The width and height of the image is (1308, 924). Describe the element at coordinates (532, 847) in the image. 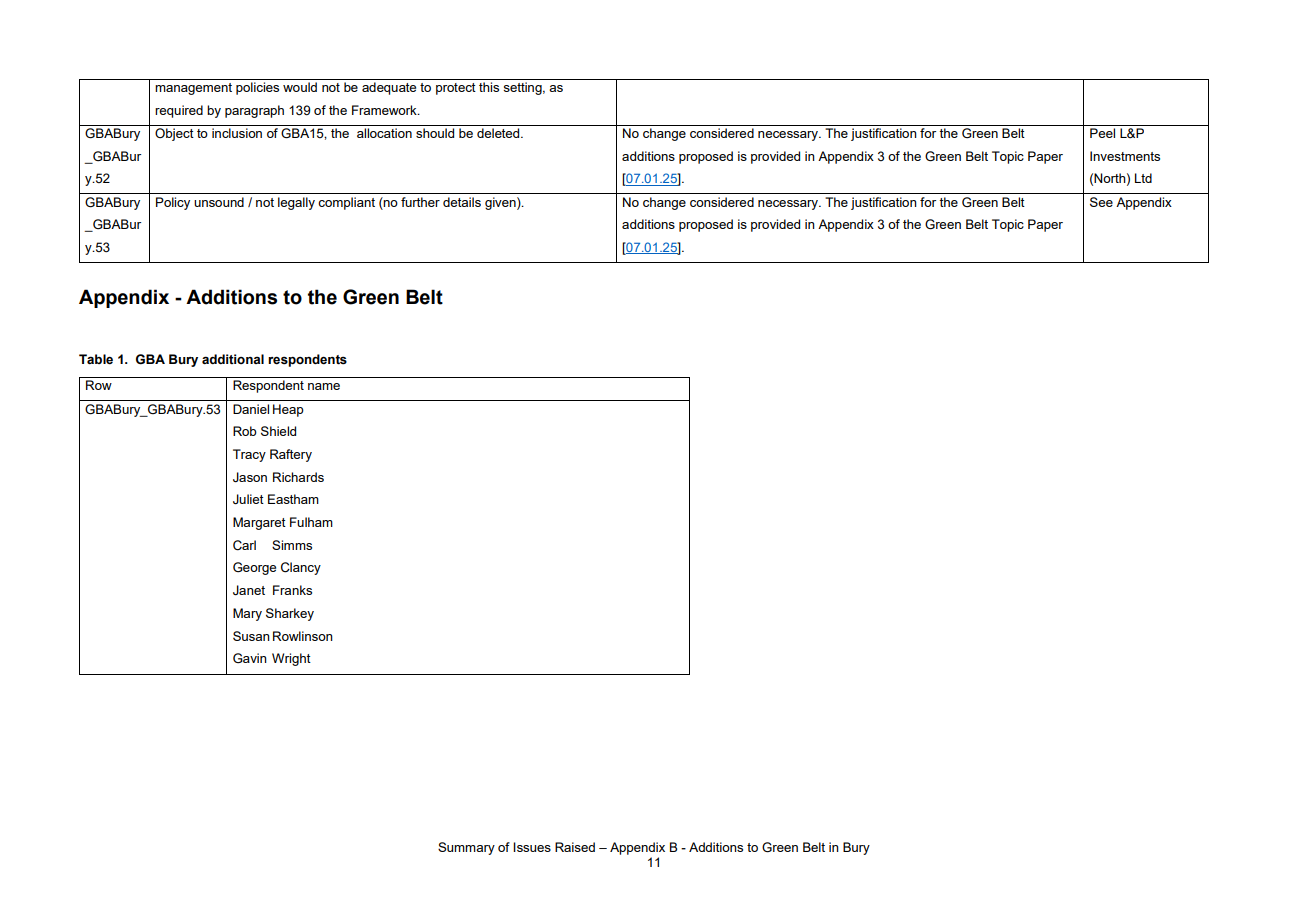

I see `Issues` at that location.
